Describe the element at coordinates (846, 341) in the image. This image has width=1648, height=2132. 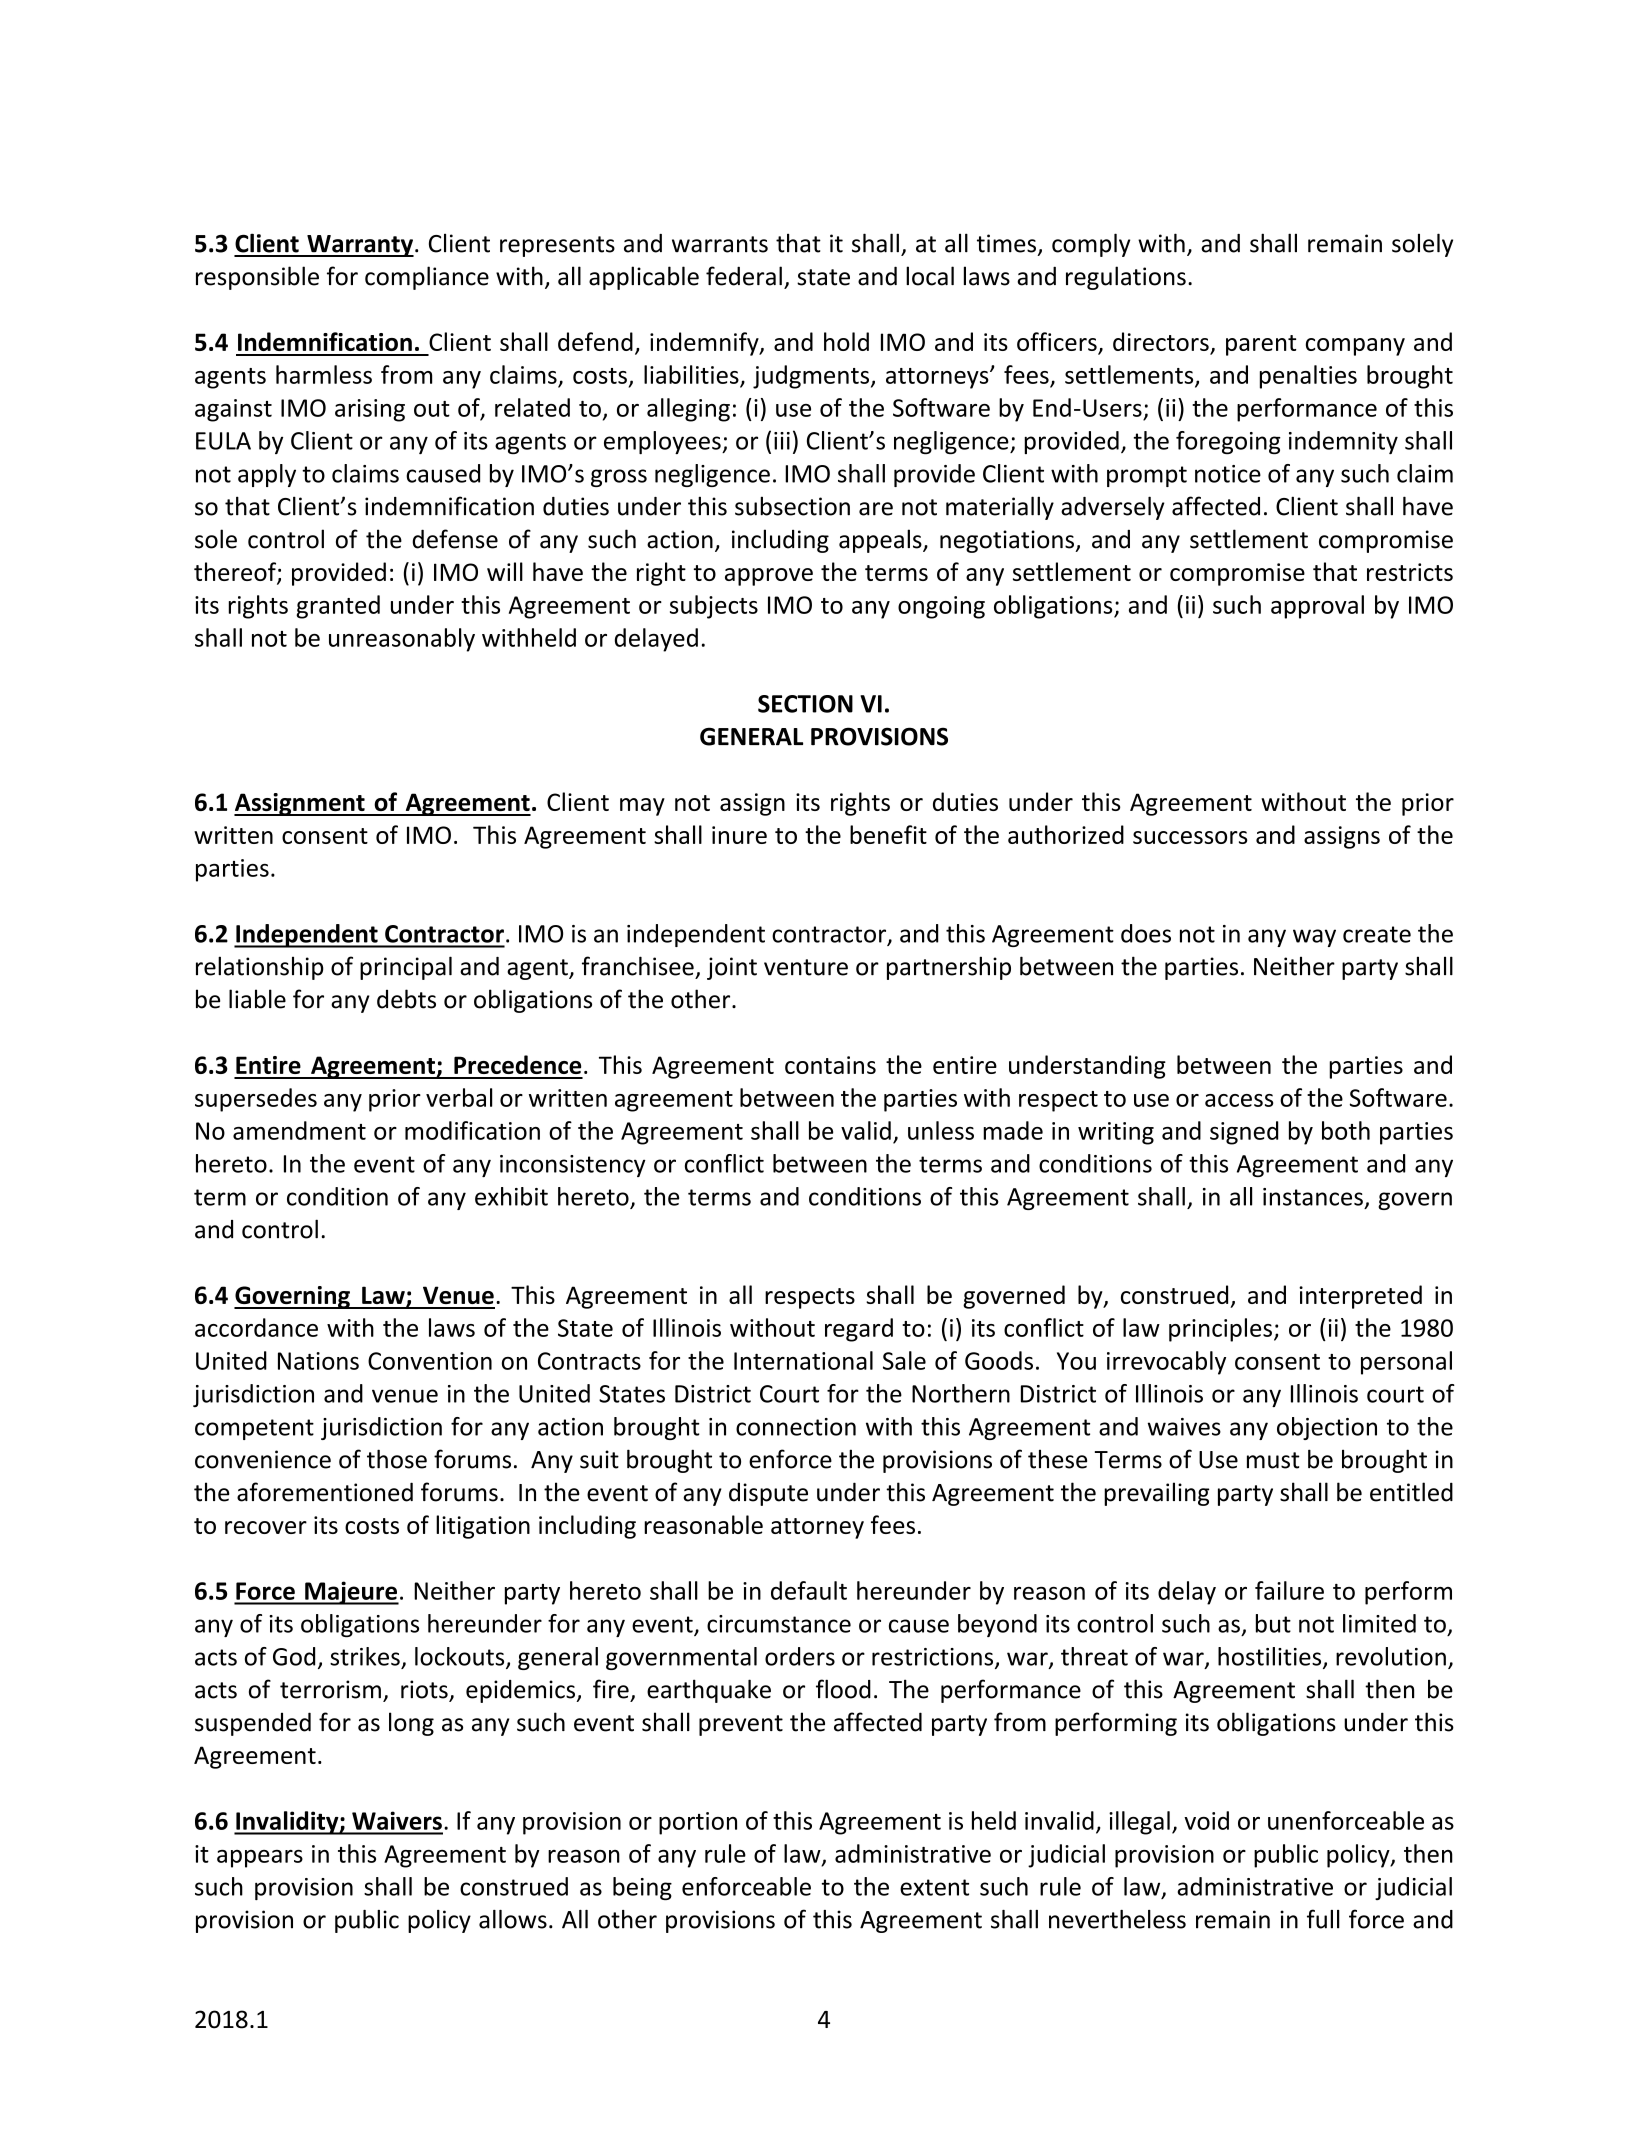
I see `hold` at that location.
